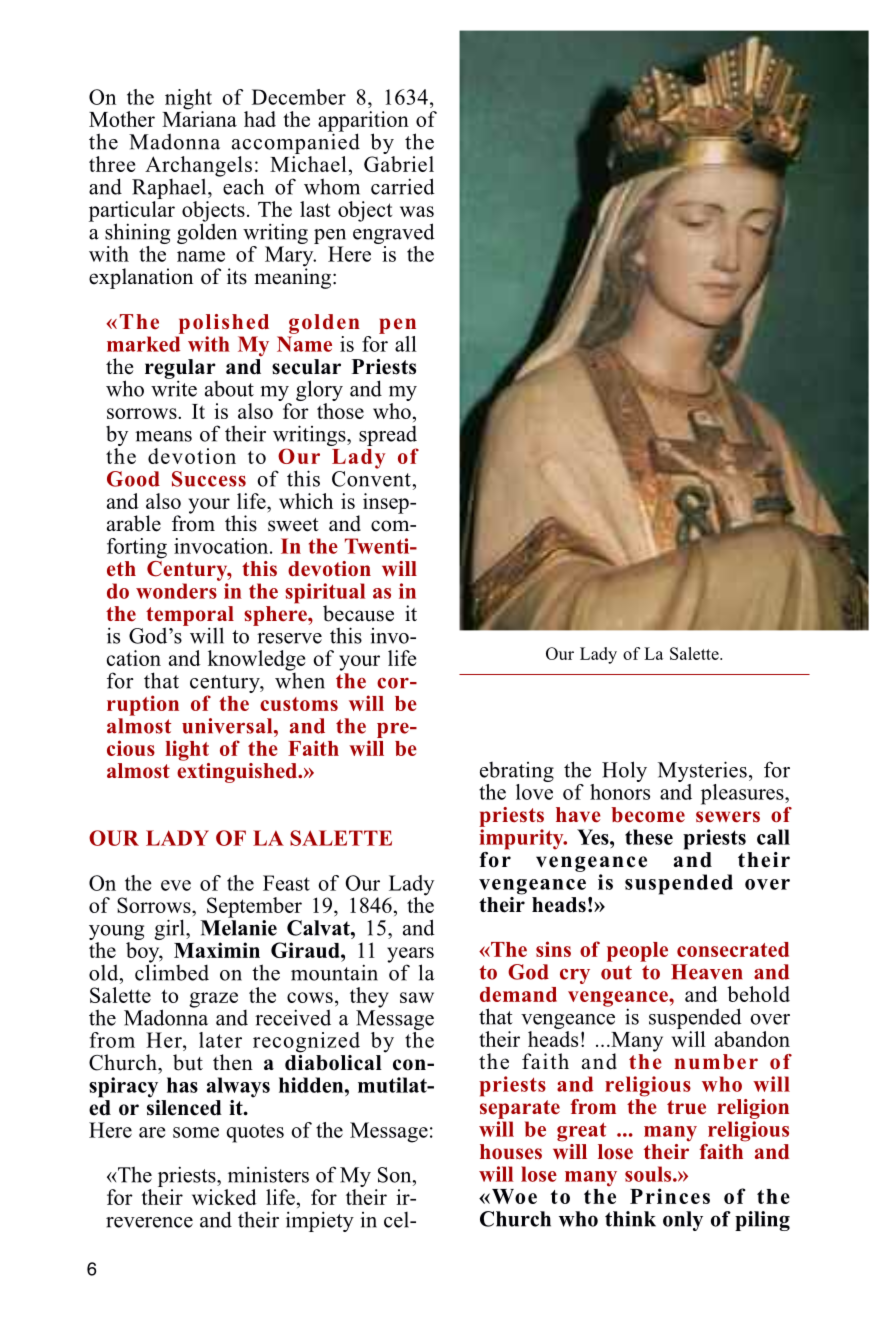 This page has width=896, height=1331. Describe the element at coordinates (417, 997) in the page. I see `saw` at that location.
